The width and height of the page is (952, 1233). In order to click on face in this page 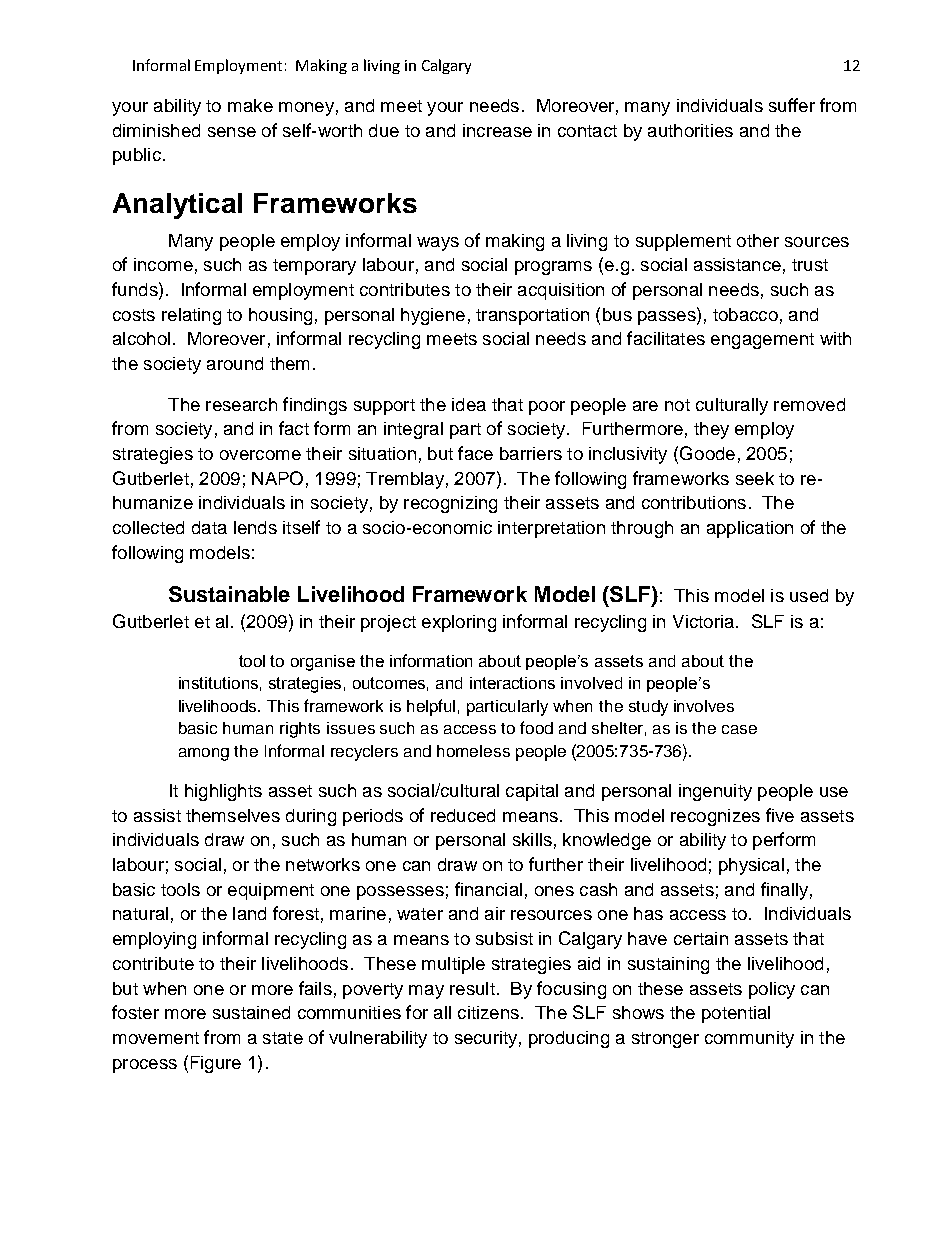, I will do `click(475, 453)`.
